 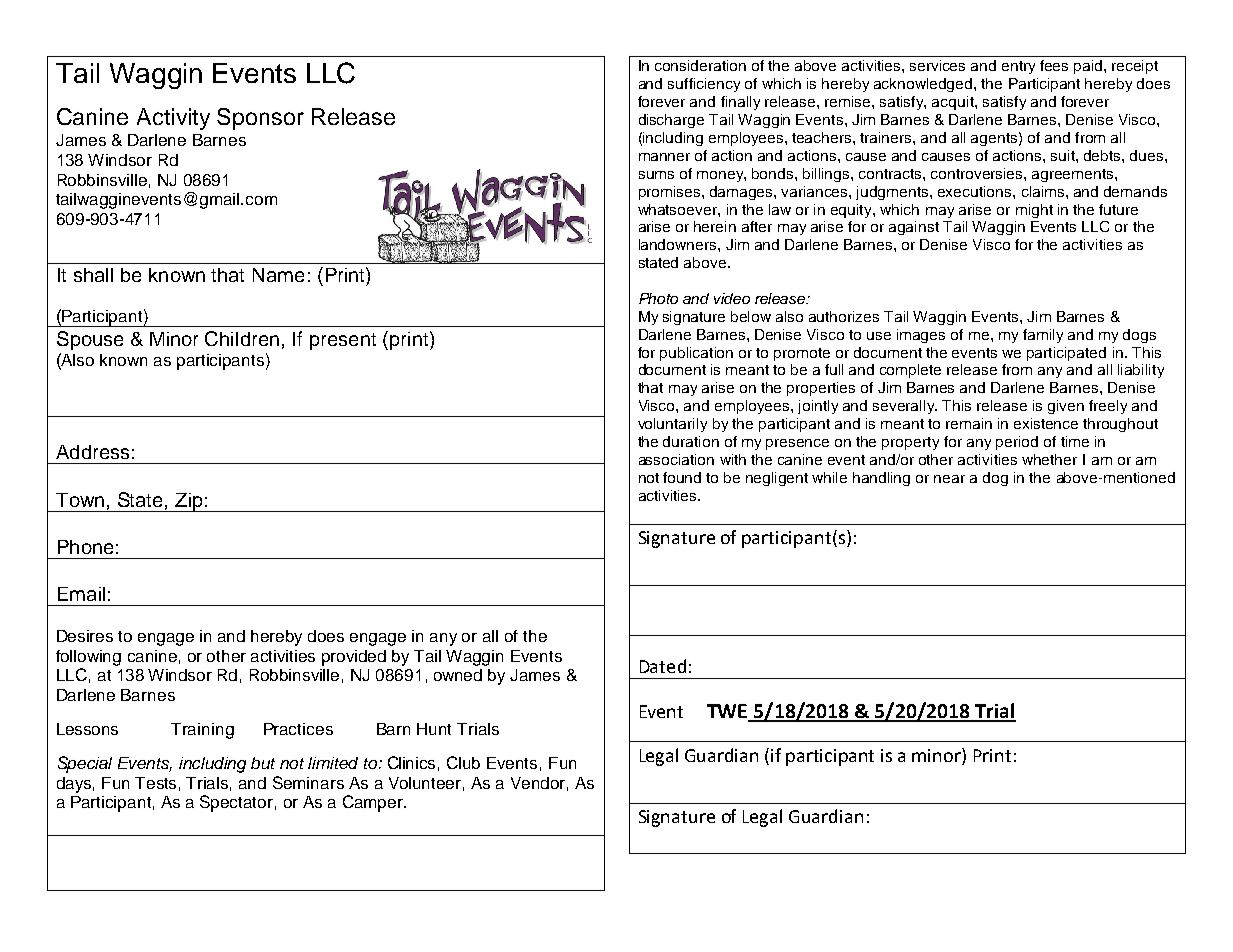 I want to click on Children, so click(x=242, y=338).
